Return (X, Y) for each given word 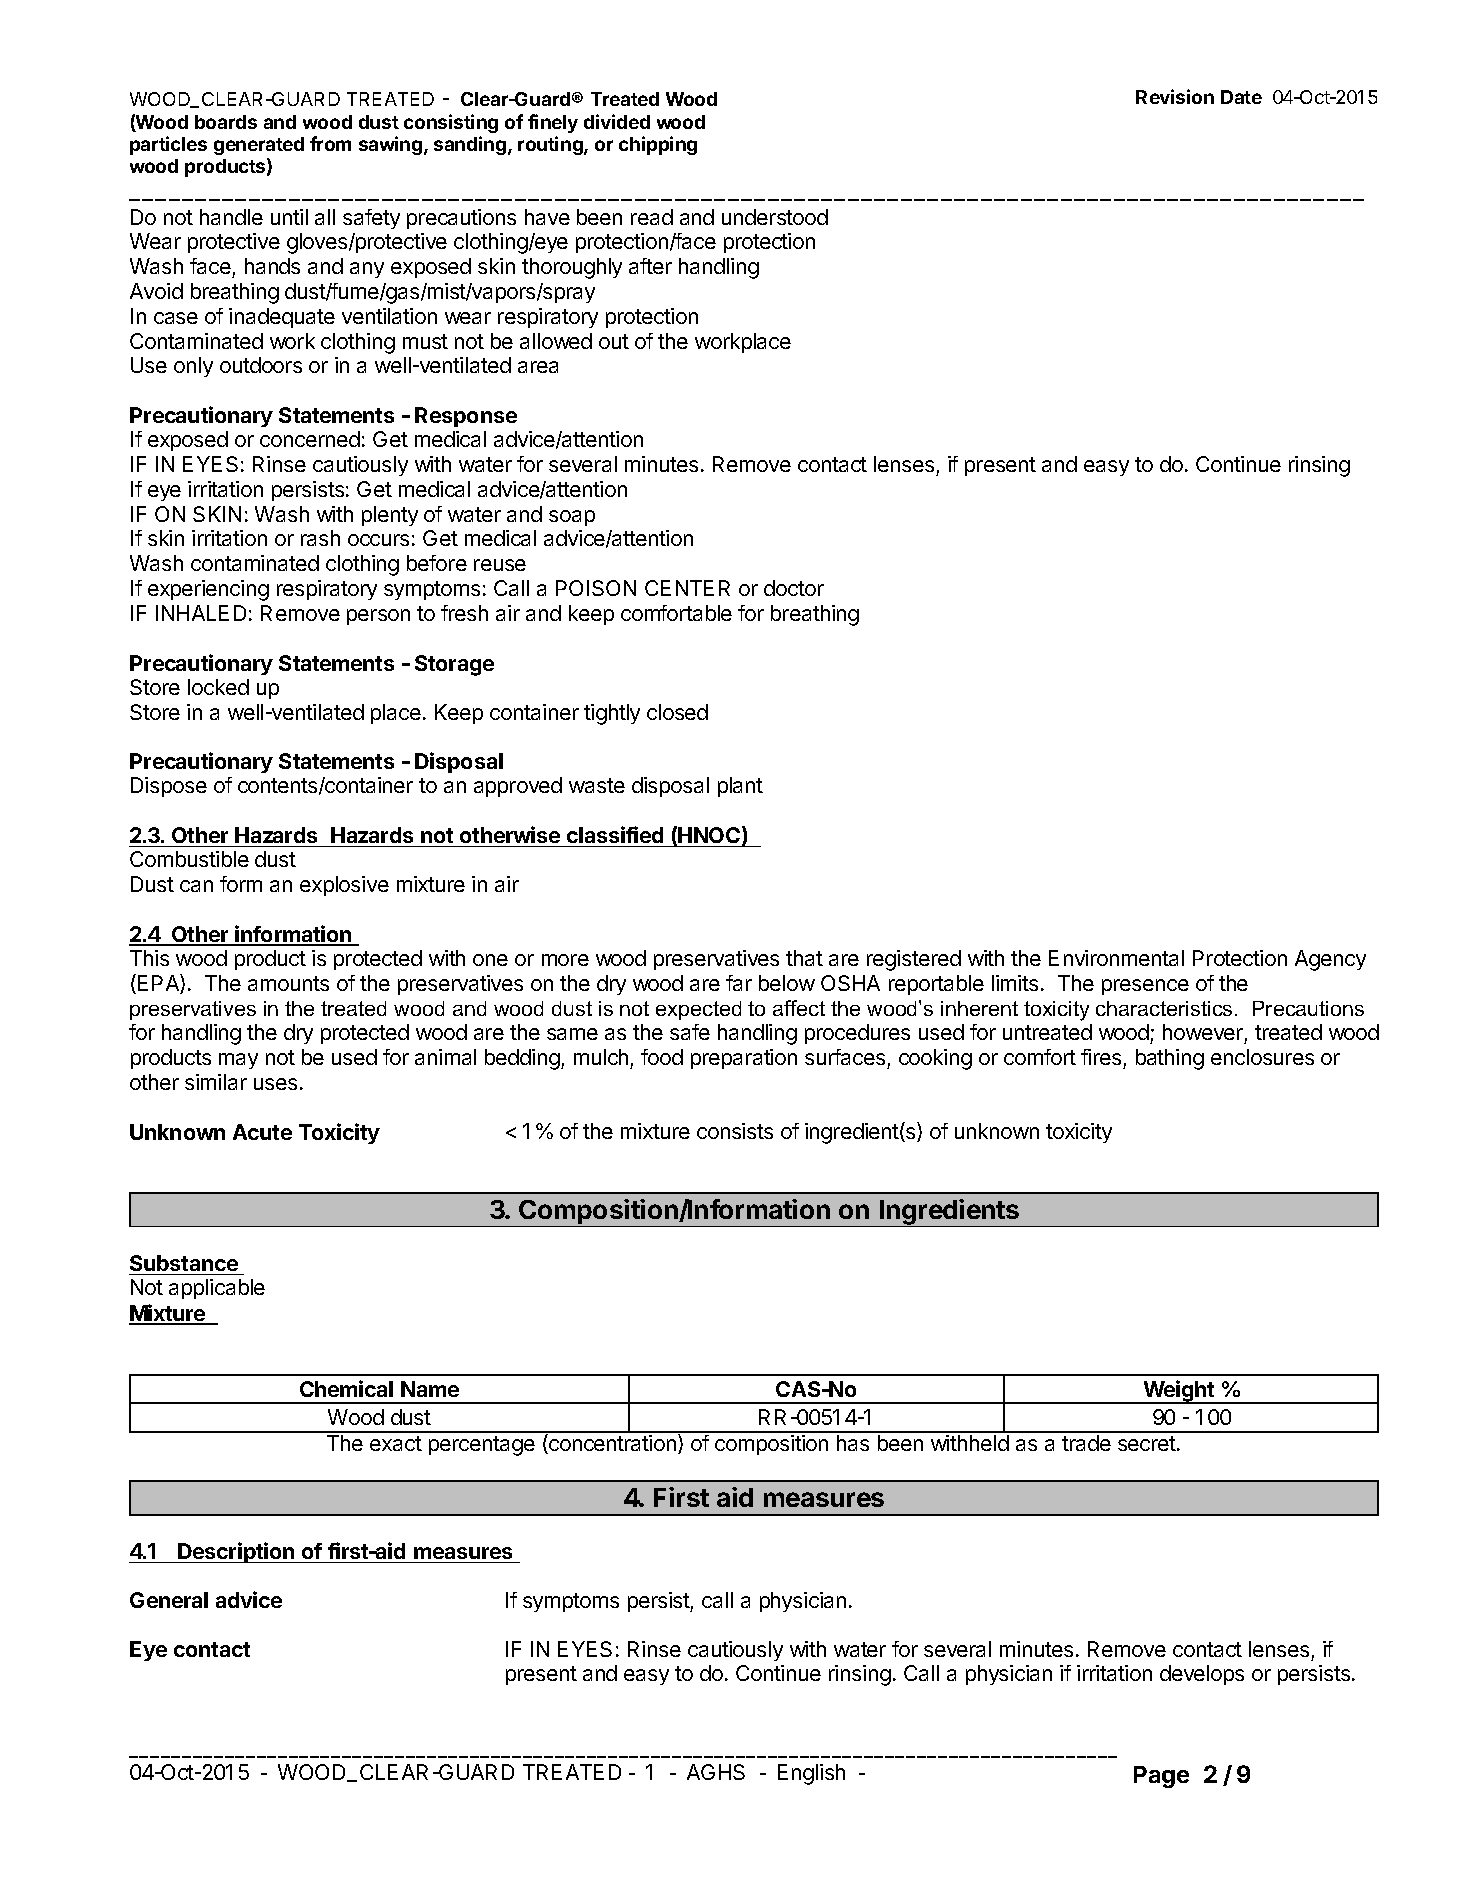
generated (259, 146)
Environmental (1116, 958)
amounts (288, 983)
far (739, 983)
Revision (1175, 96)
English (811, 1774)
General (169, 1600)
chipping (658, 145)
